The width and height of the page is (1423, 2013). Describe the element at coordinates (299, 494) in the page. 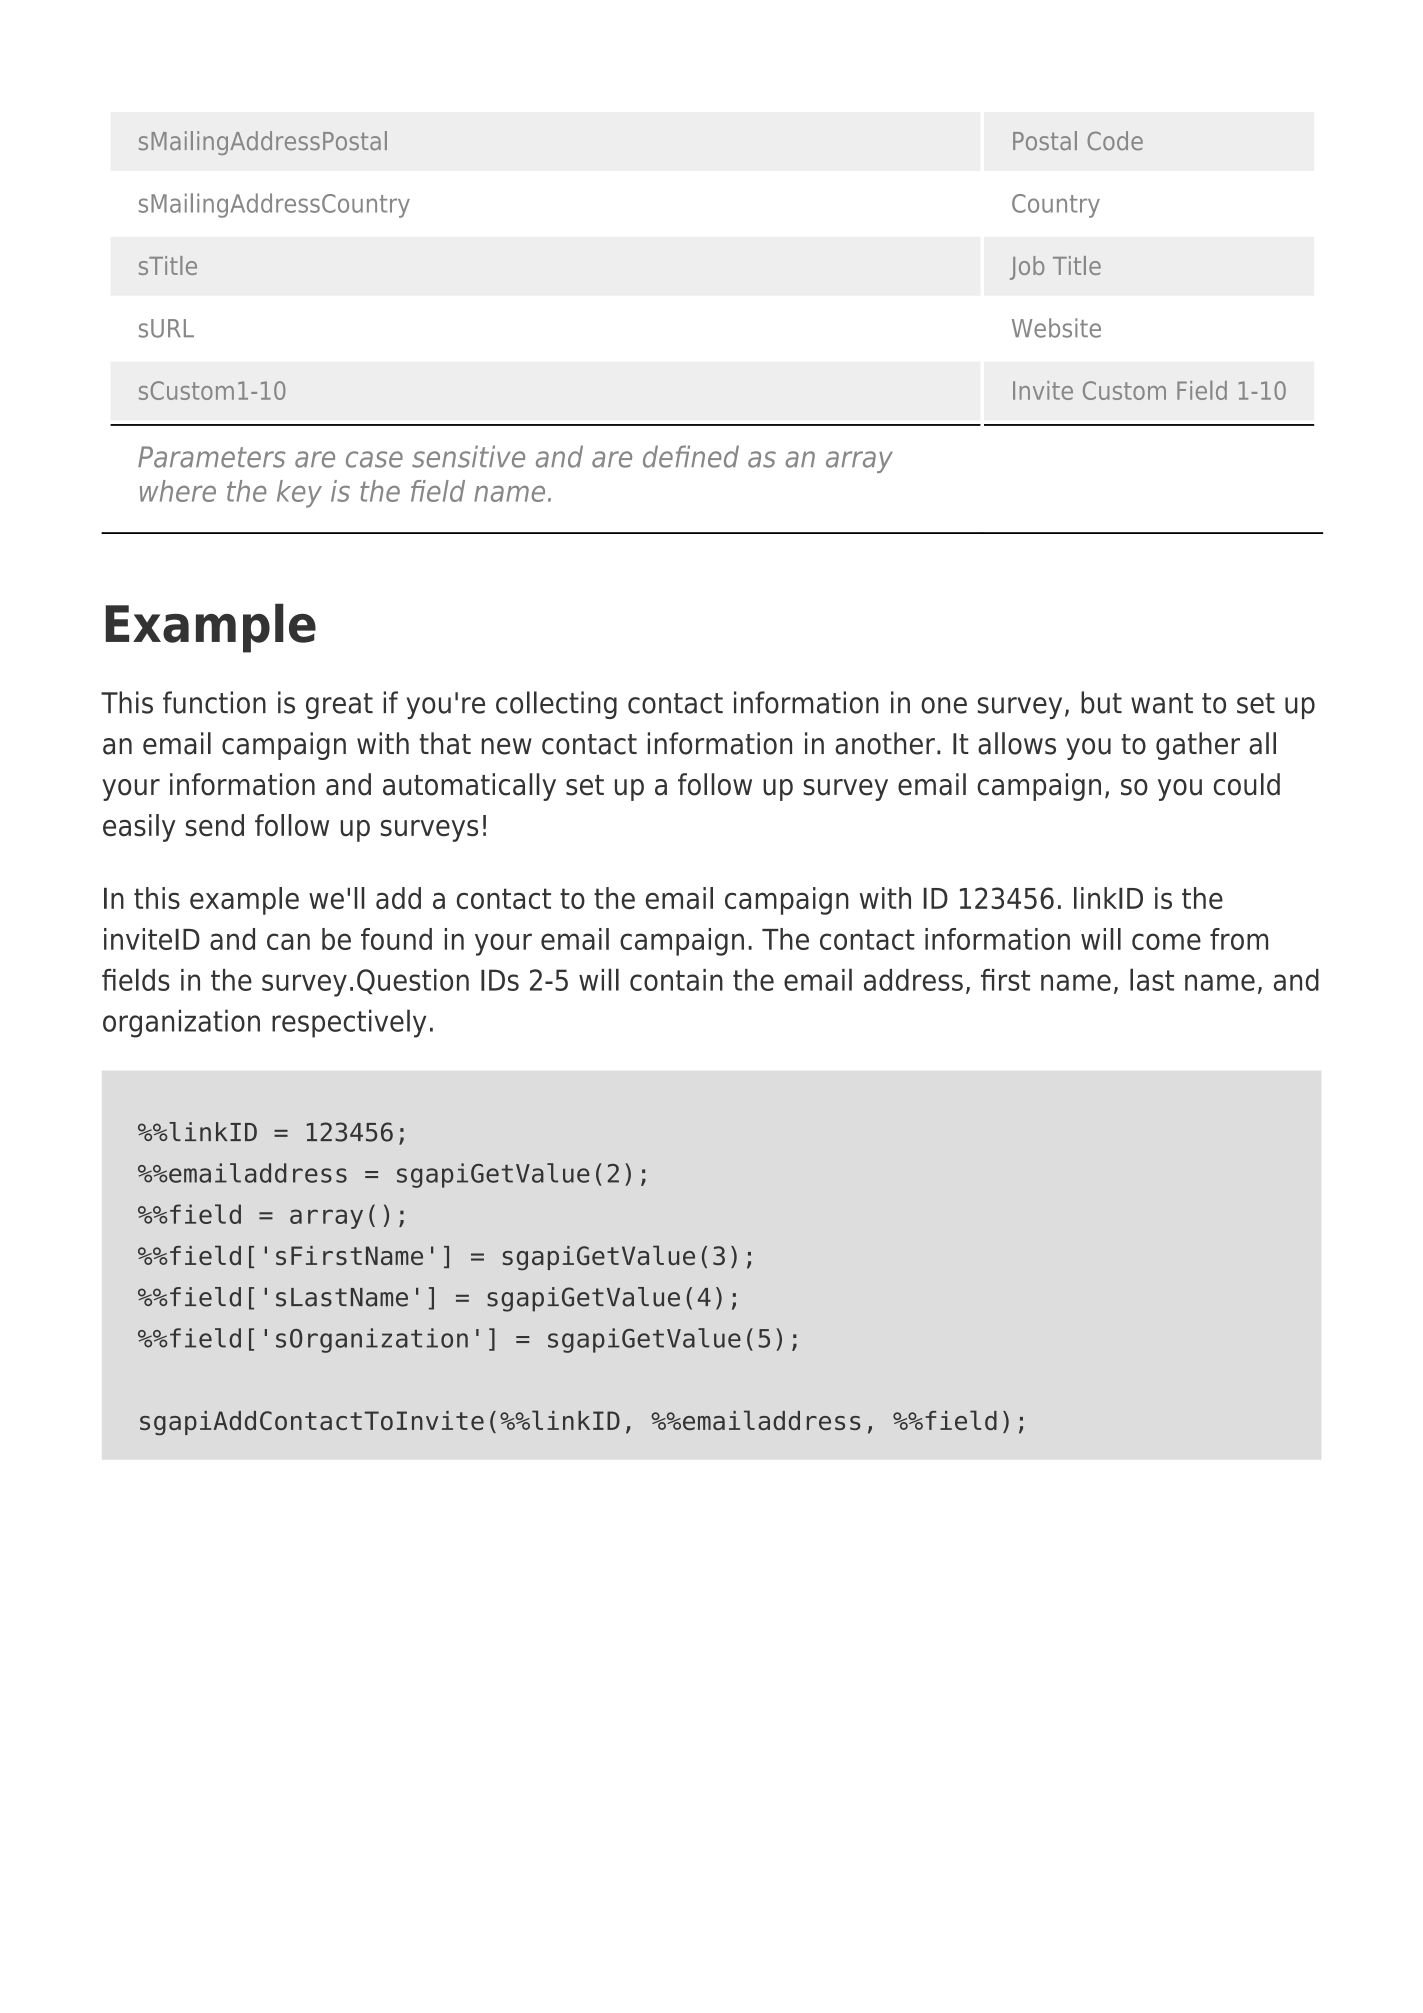

I see `key` at that location.
